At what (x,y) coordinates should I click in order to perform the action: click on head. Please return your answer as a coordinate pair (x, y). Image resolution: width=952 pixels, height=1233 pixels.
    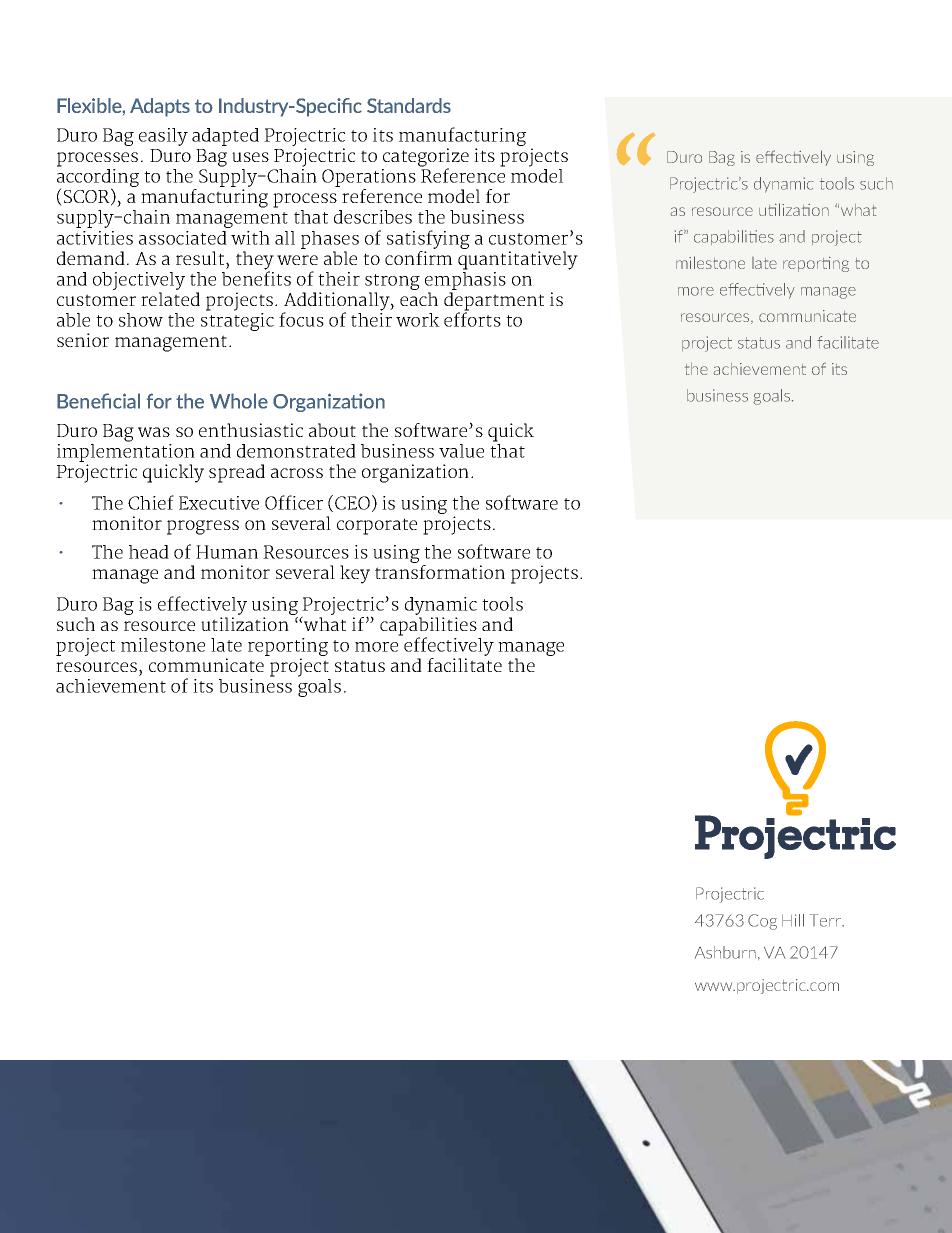
    Looking at the image, I should click on (149, 552).
